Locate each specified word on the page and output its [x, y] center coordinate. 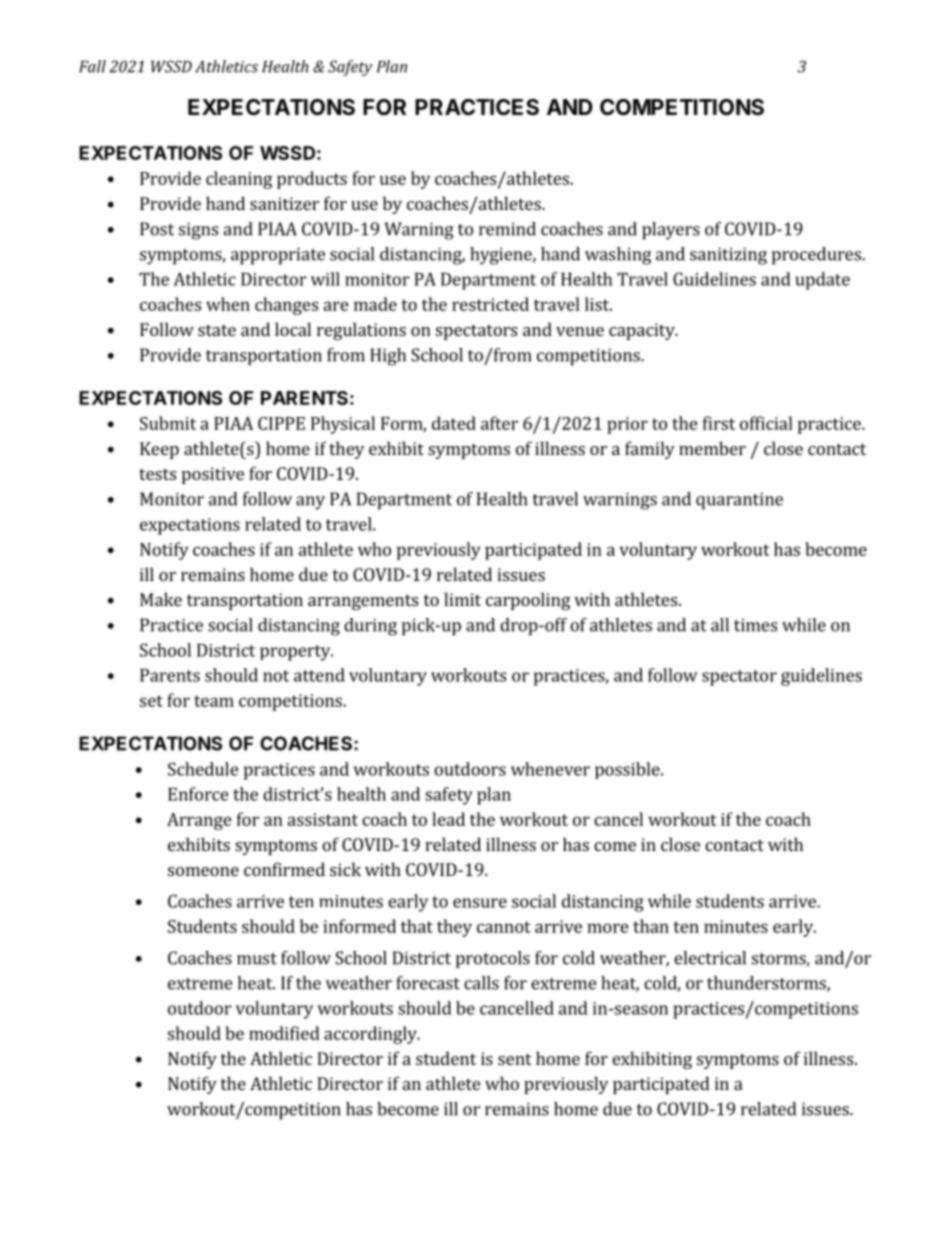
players [671, 231]
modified [284, 1033]
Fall [92, 66]
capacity [643, 331]
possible [628, 770]
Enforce [198, 794]
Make [161, 599]
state [217, 330]
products [312, 180]
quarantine [739, 501]
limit [462, 599]
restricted [490, 304]
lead [448, 819]
